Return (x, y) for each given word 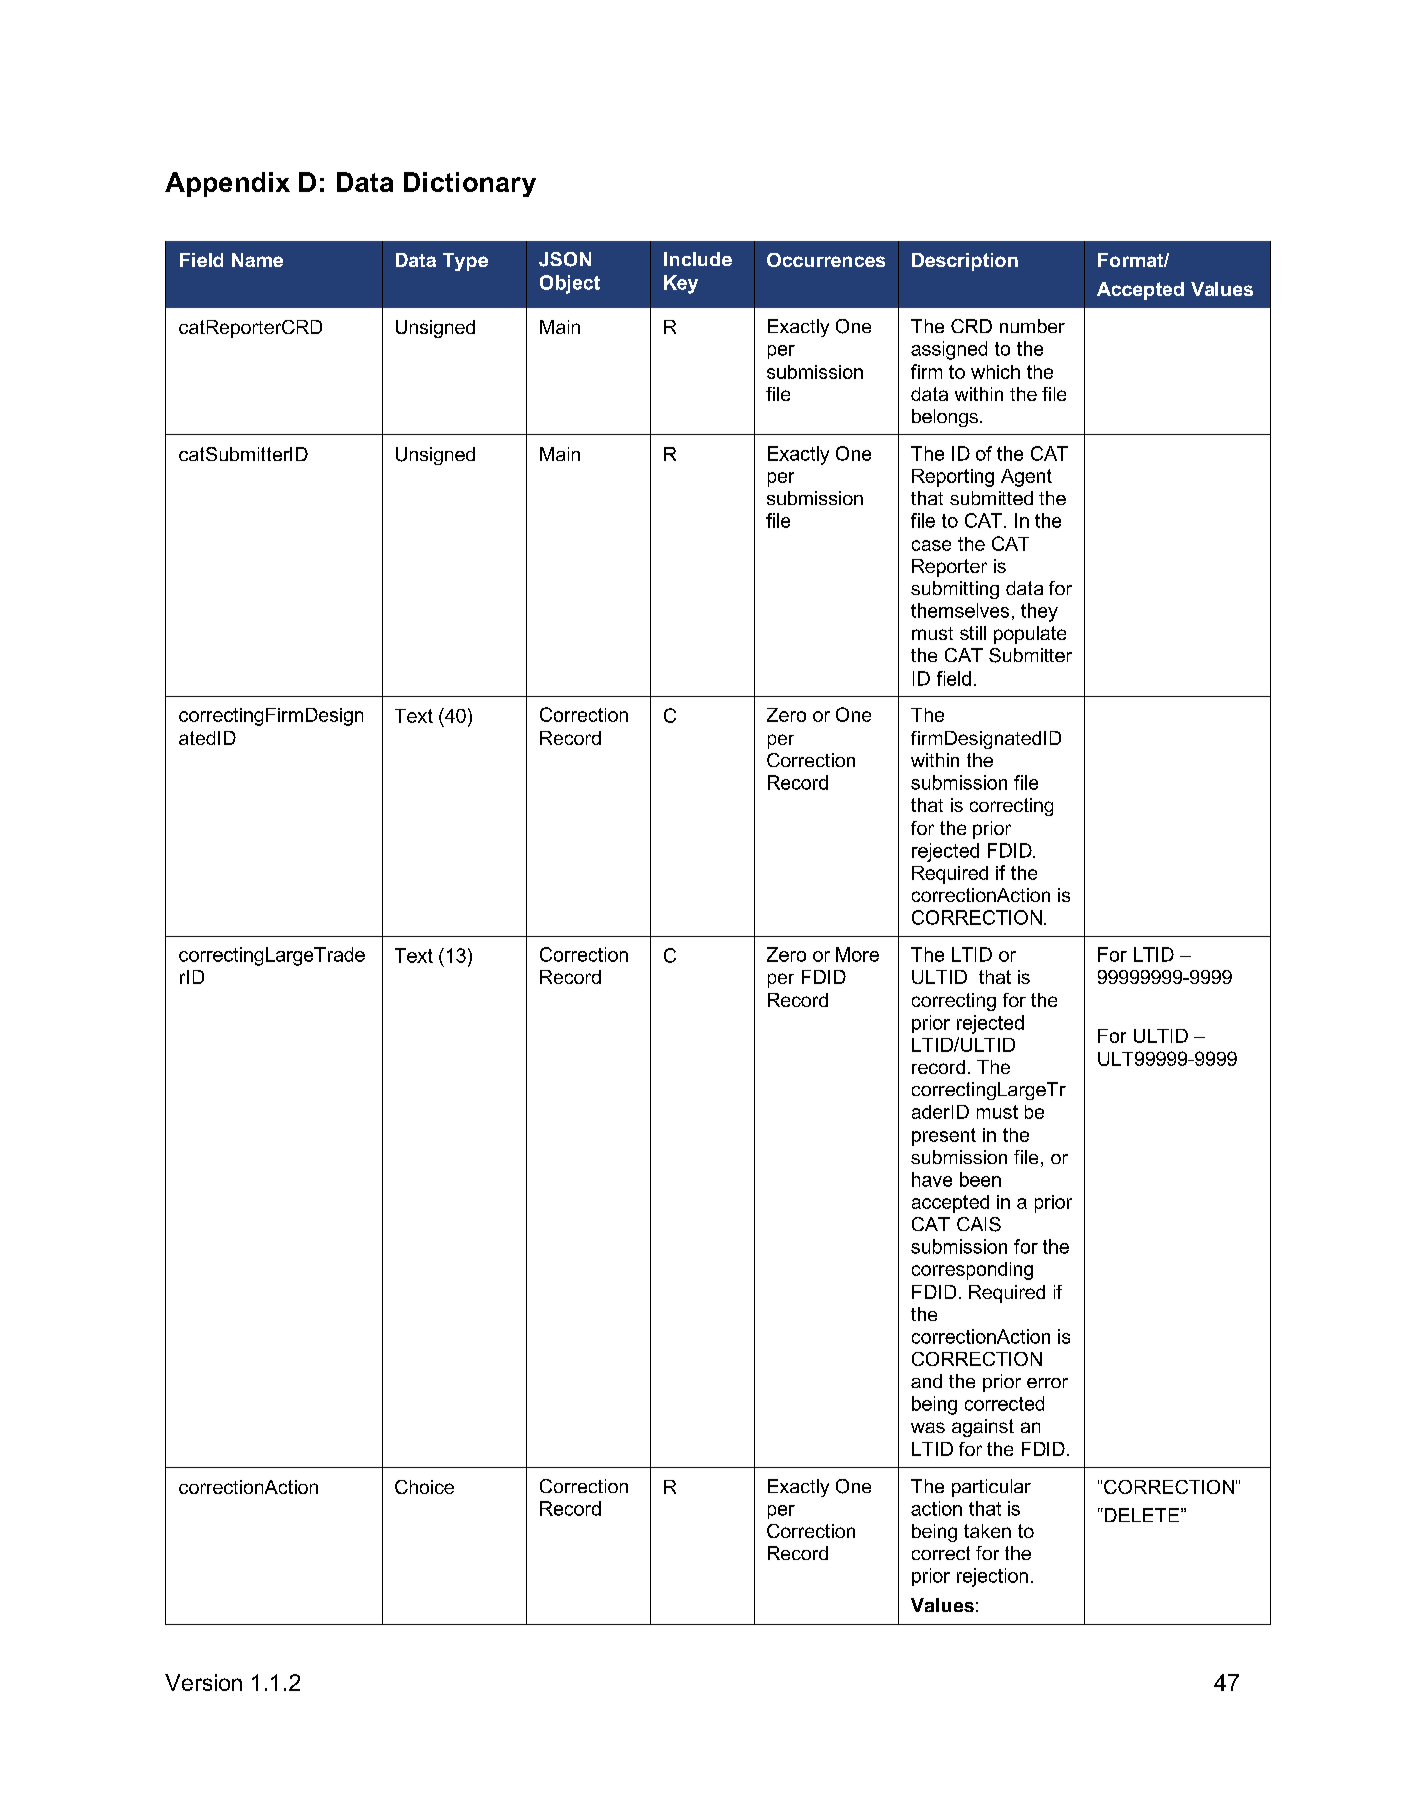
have (932, 1179)
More (857, 954)
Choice (424, 1487)
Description (965, 262)
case (931, 545)
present (944, 1137)
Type (465, 262)
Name (257, 260)
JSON (565, 259)
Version (203, 1682)
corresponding (972, 1271)
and (926, 1381)
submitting (955, 590)
